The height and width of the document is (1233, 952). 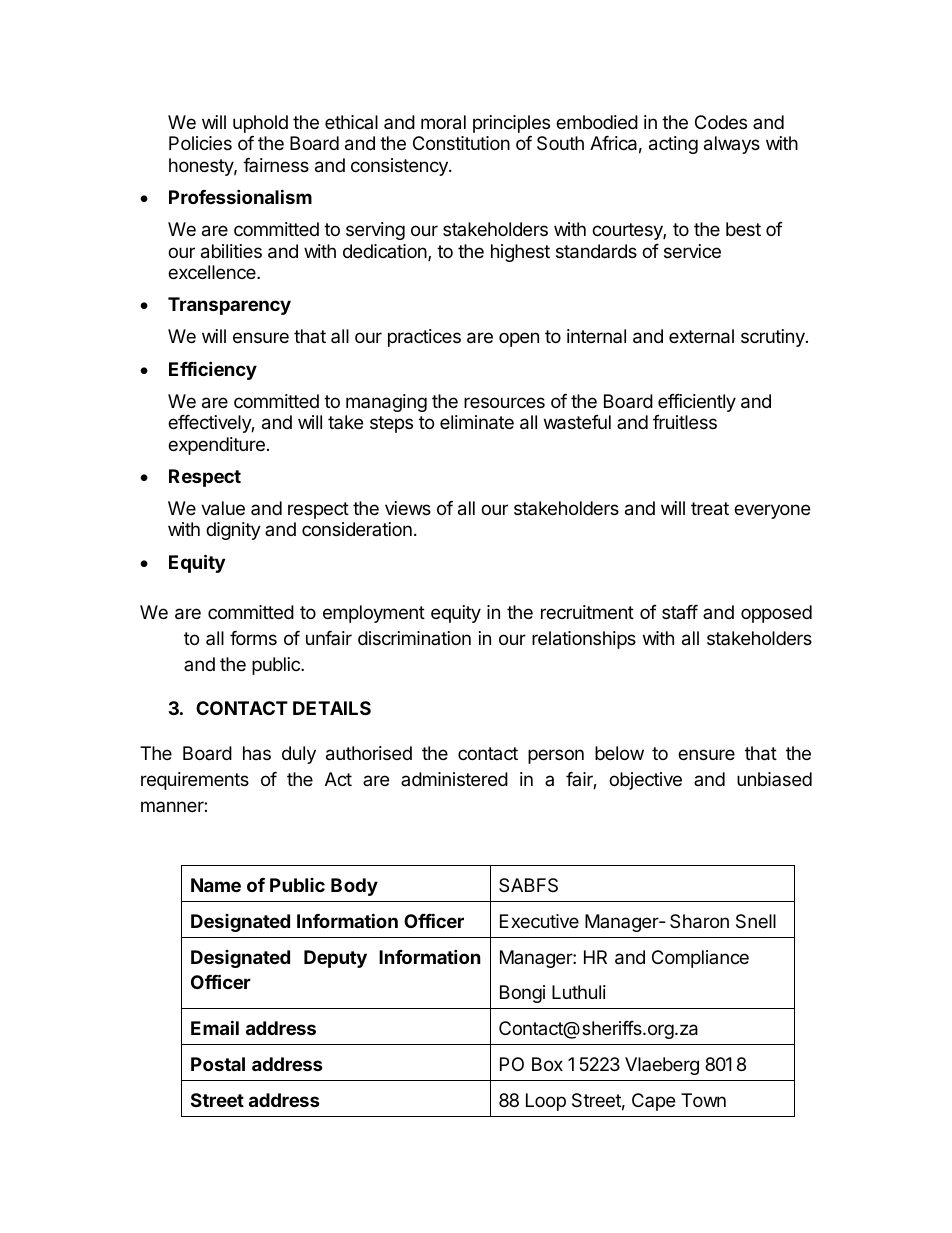 I want to click on resources, so click(x=504, y=402).
